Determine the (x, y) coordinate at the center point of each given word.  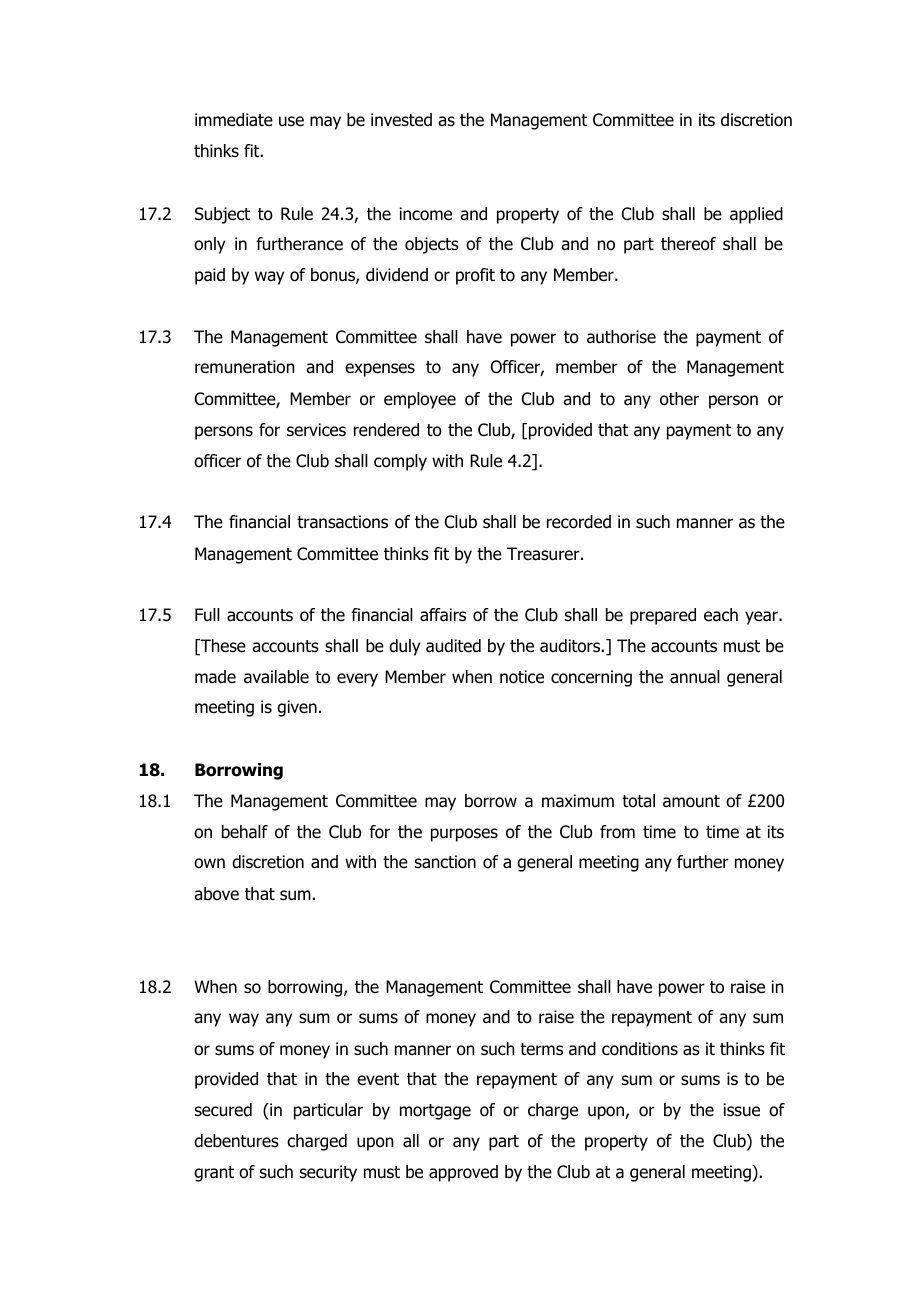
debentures (236, 1141)
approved (463, 1173)
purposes (464, 835)
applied (756, 215)
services (316, 430)
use (291, 121)
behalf (245, 832)
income (425, 214)
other (679, 399)
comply (400, 462)
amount (691, 801)
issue (741, 1110)
